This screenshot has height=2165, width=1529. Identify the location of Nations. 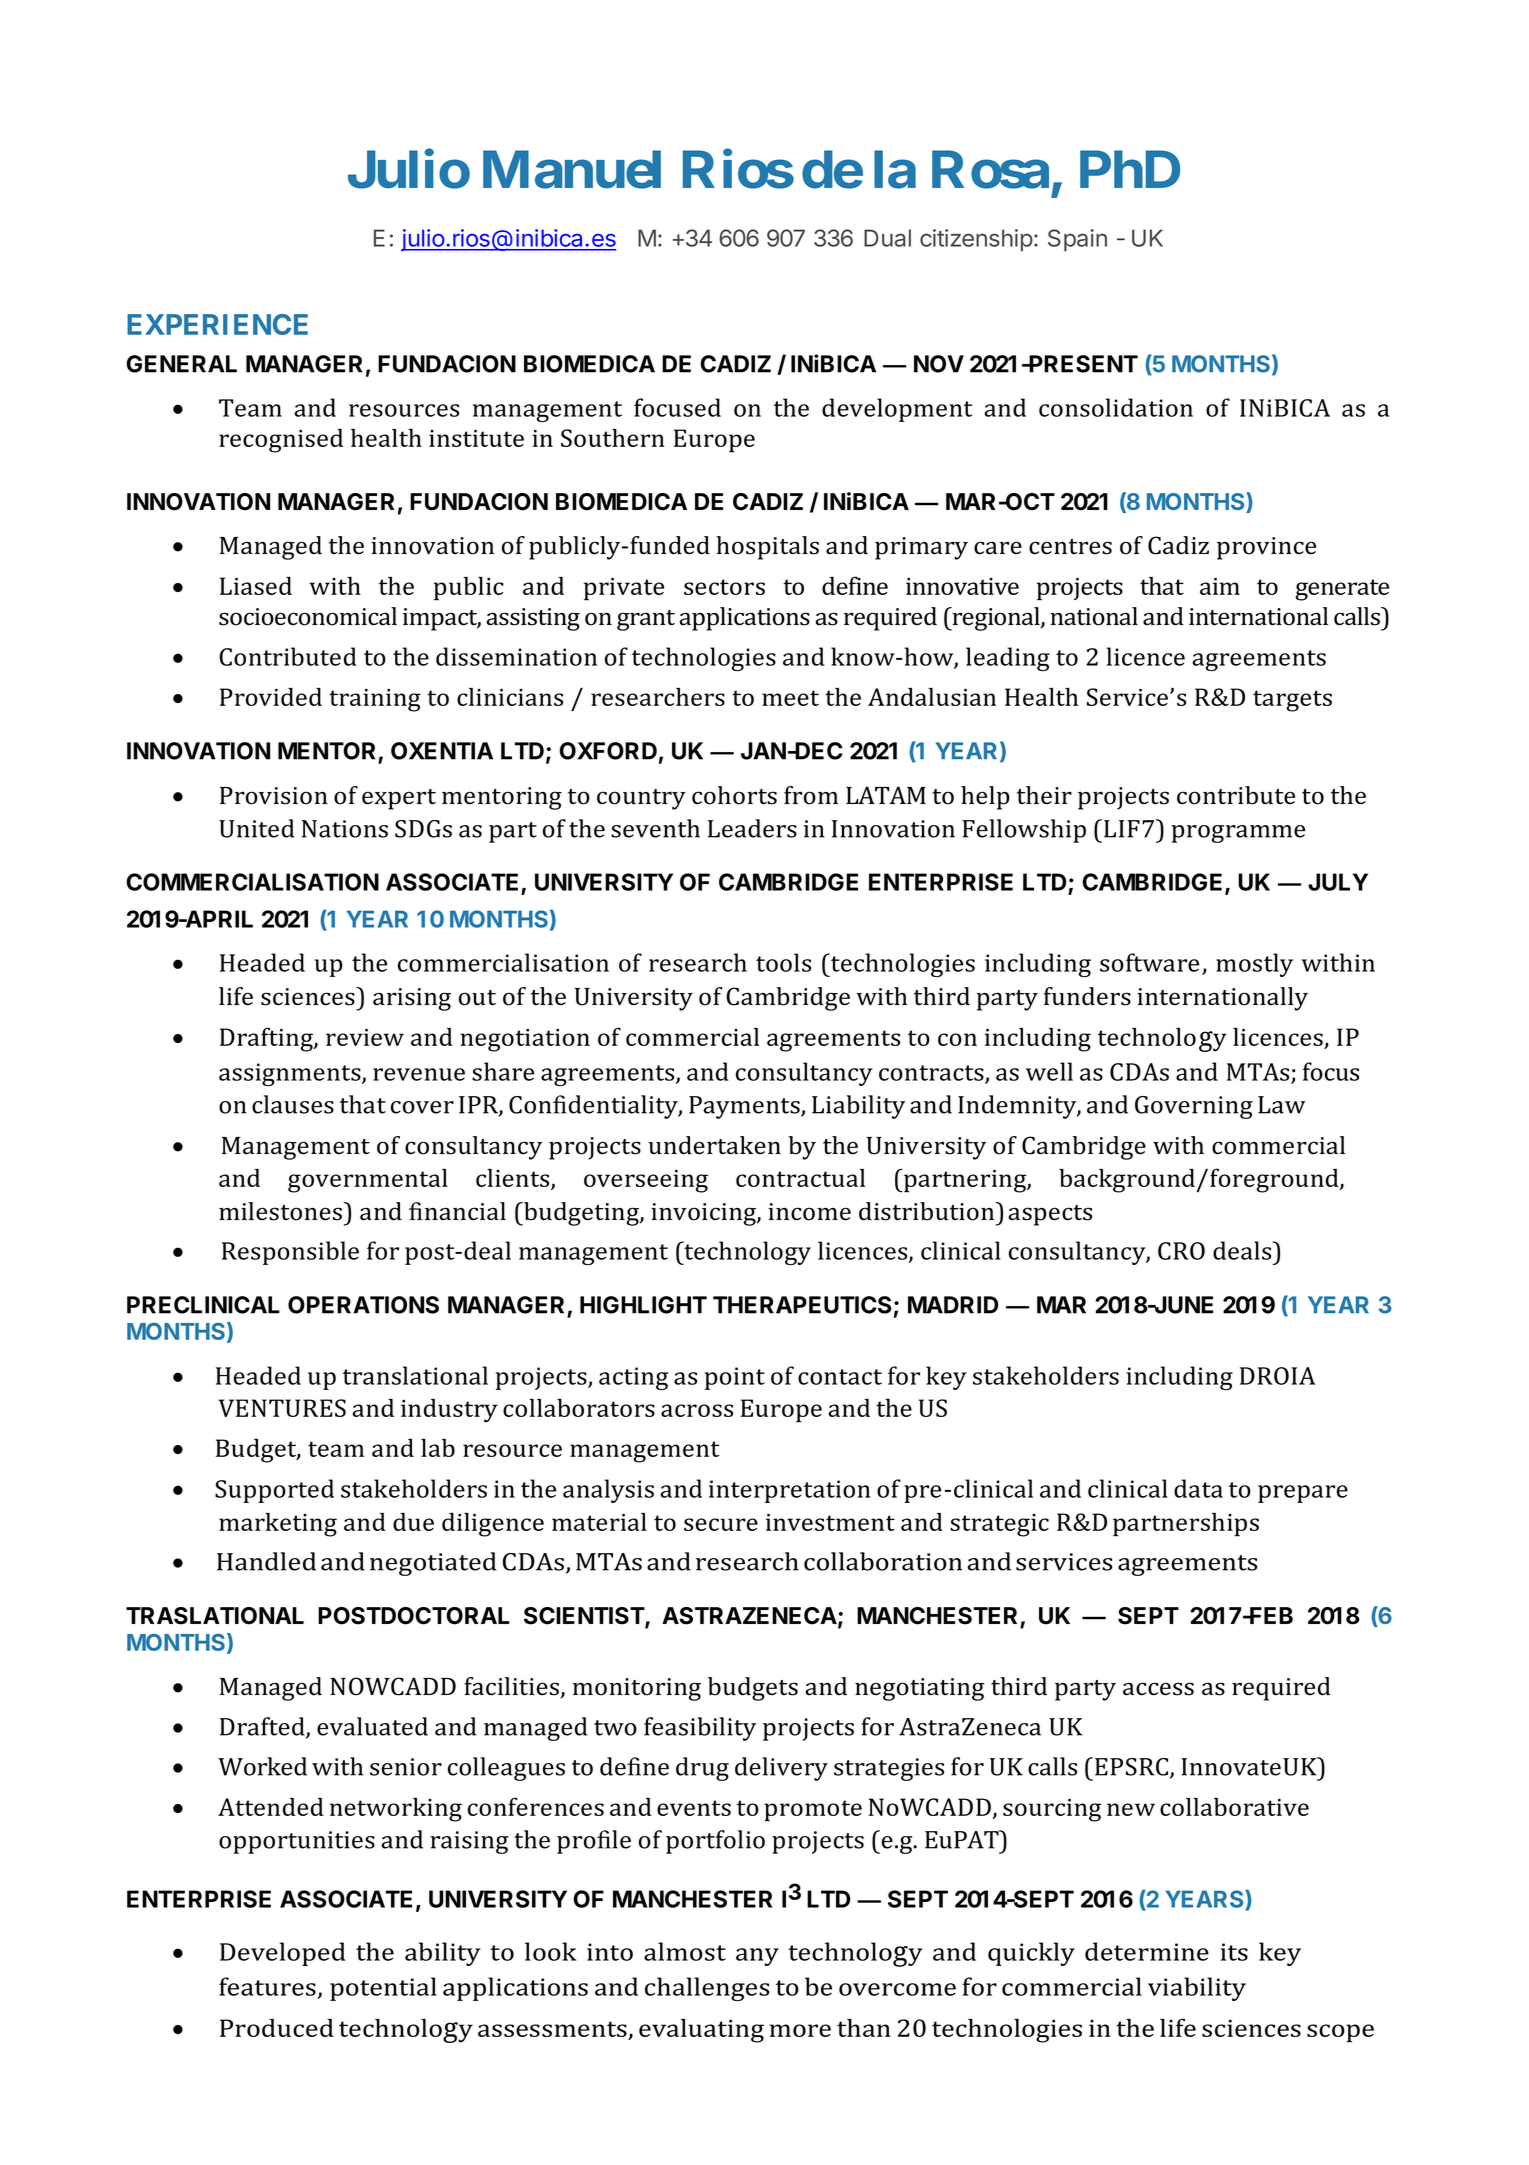
(345, 829).
